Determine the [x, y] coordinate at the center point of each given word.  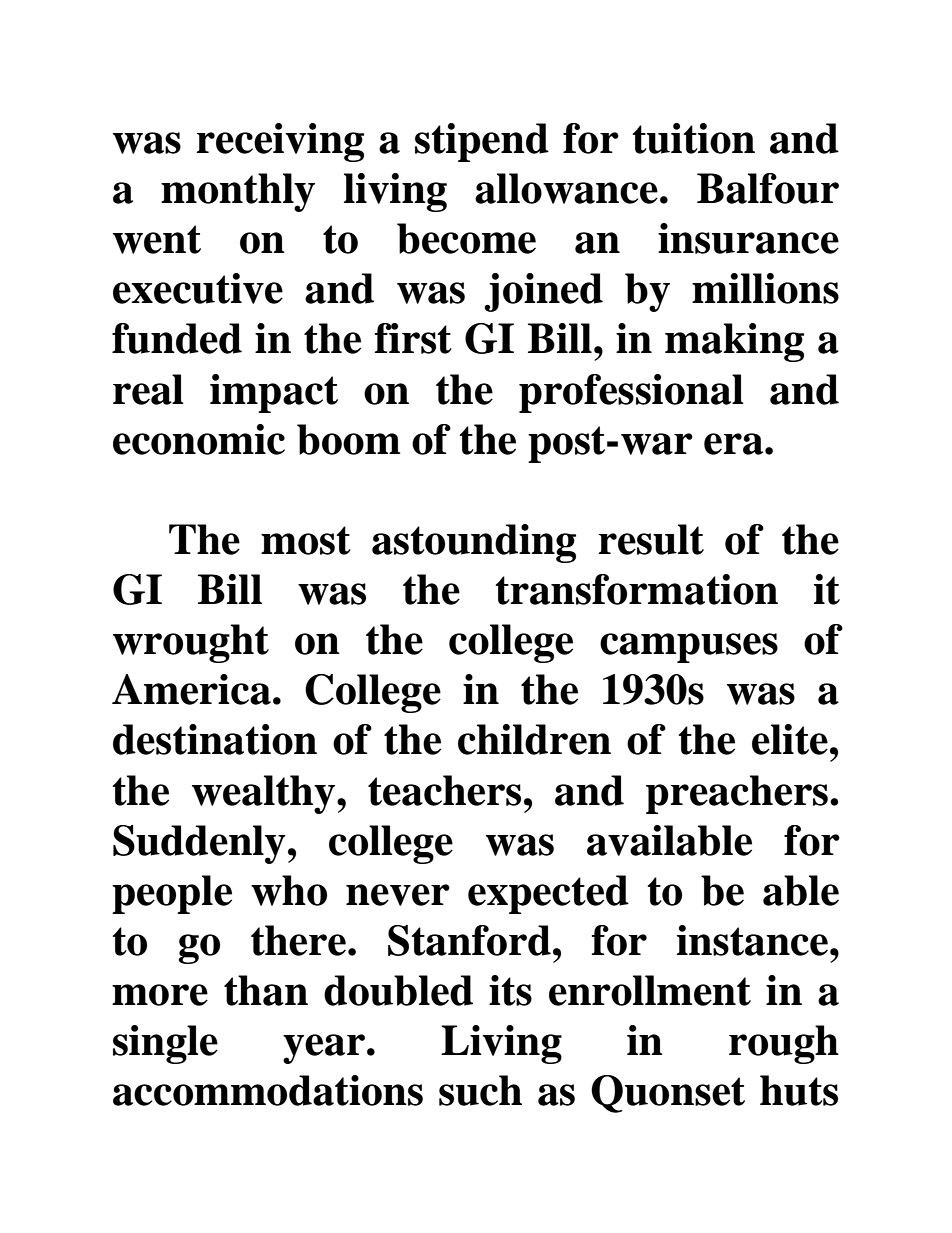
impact [274, 393]
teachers [444, 790]
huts [799, 1090]
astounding [474, 543]
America [191, 689]
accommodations [268, 1090]
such [480, 1090]
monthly [238, 192]
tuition [693, 138]
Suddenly [199, 844]
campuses [689, 648]
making [734, 342]
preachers [737, 794]
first [413, 338]
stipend [482, 142]
